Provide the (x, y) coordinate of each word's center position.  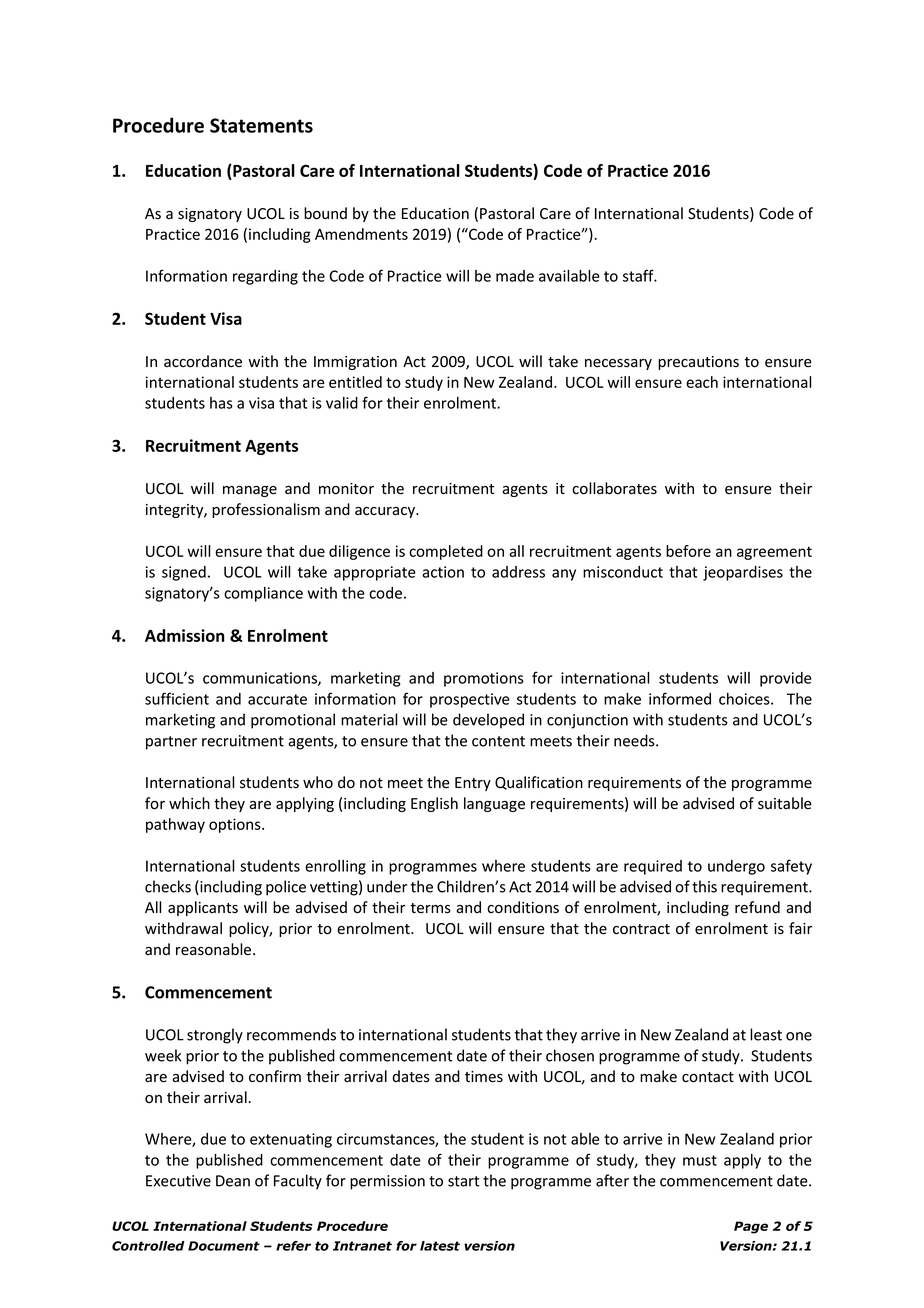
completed (446, 552)
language (494, 804)
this (704, 886)
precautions (698, 363)
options (236, 825)
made (515, 276)
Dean (233, 1181)
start (463, 1181)
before (688, 551)
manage (250, 491)
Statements (261, 125)
